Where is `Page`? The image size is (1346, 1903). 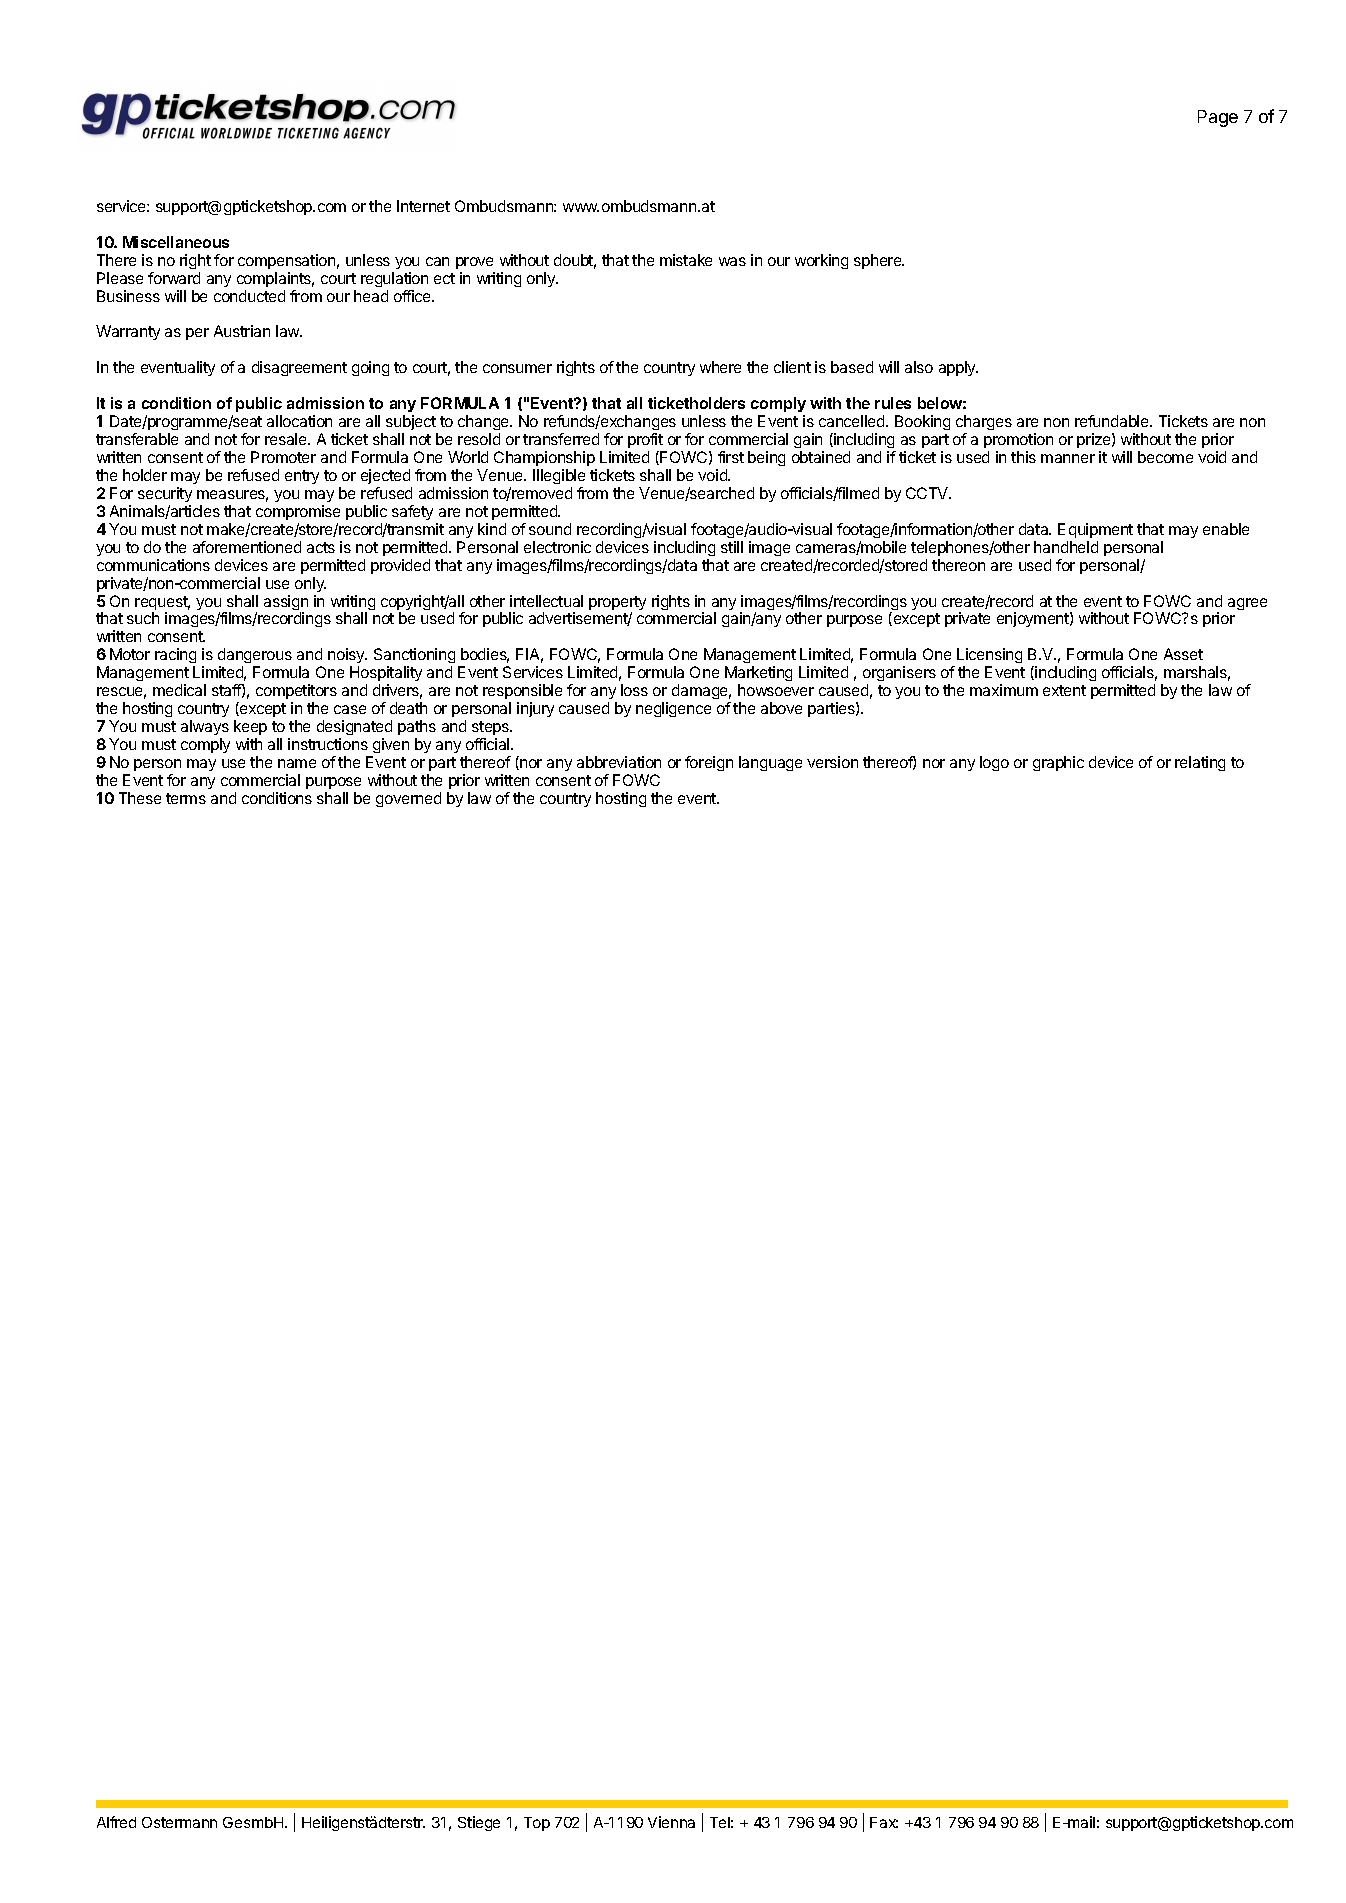
Page is located at coordinates (1218, 118).
